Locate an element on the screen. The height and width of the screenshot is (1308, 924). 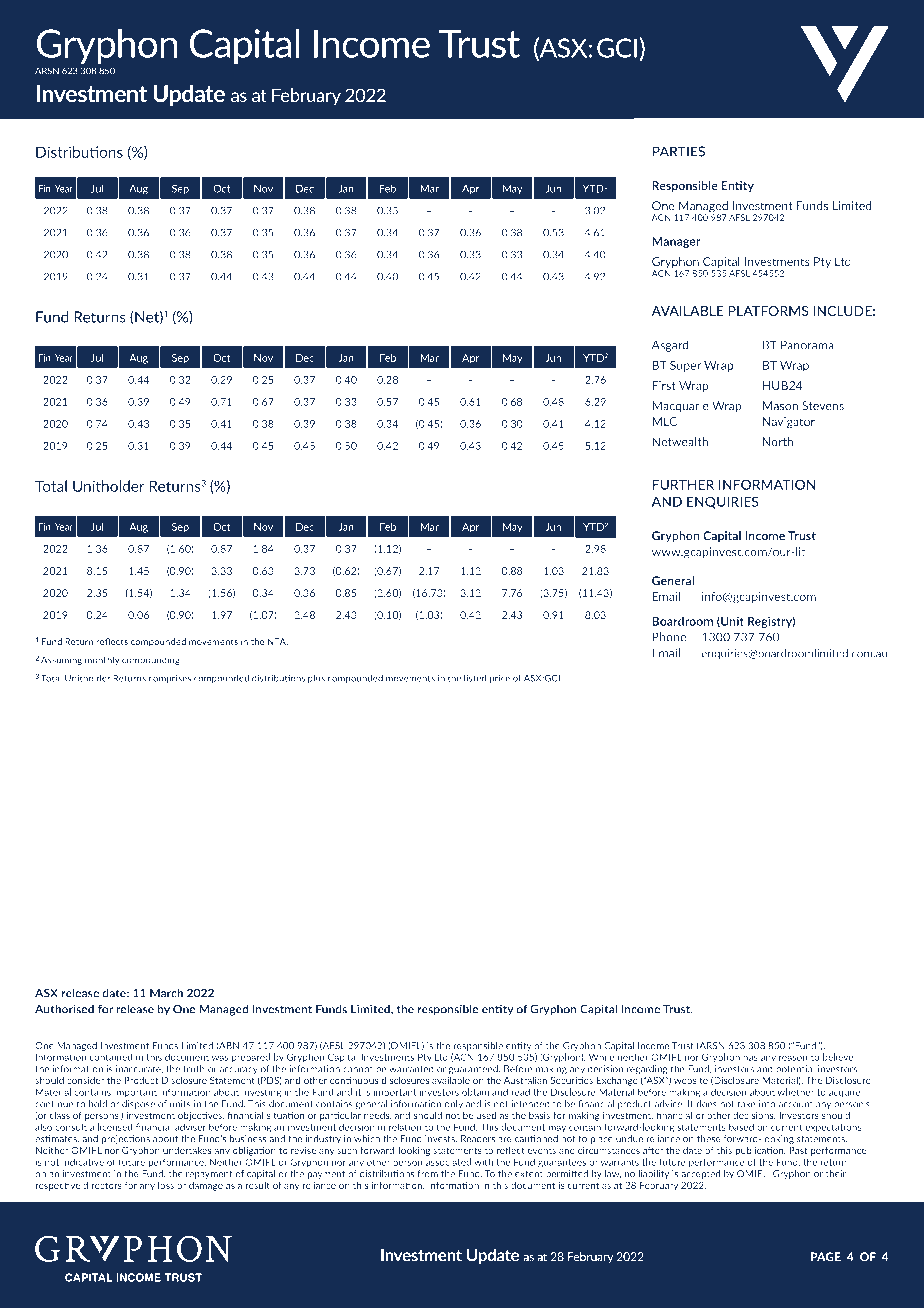
warranted is located at coordinates (411, 1069).
